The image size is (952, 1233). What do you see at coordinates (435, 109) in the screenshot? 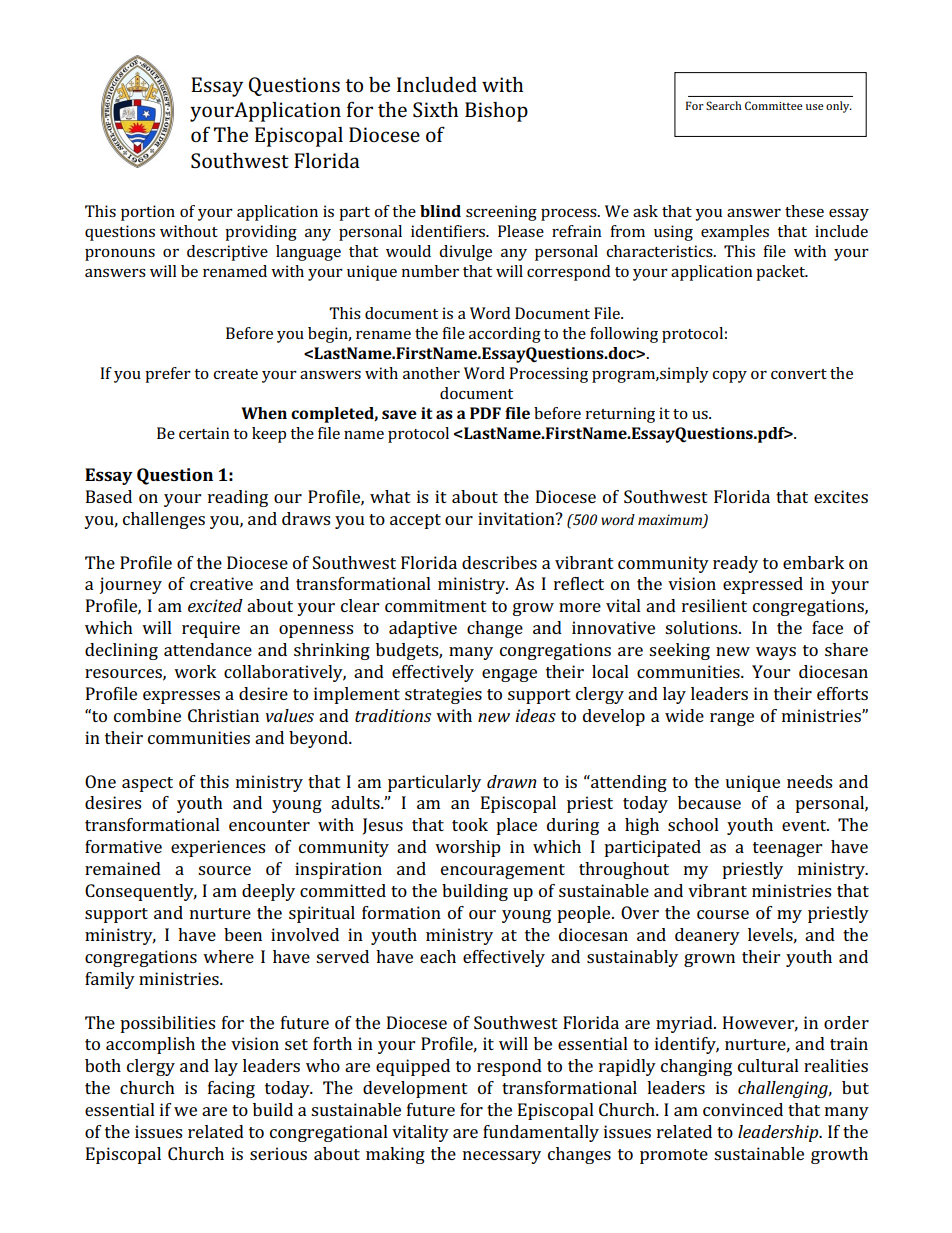
I see `Sixth` at bounding box center [435, 109].
